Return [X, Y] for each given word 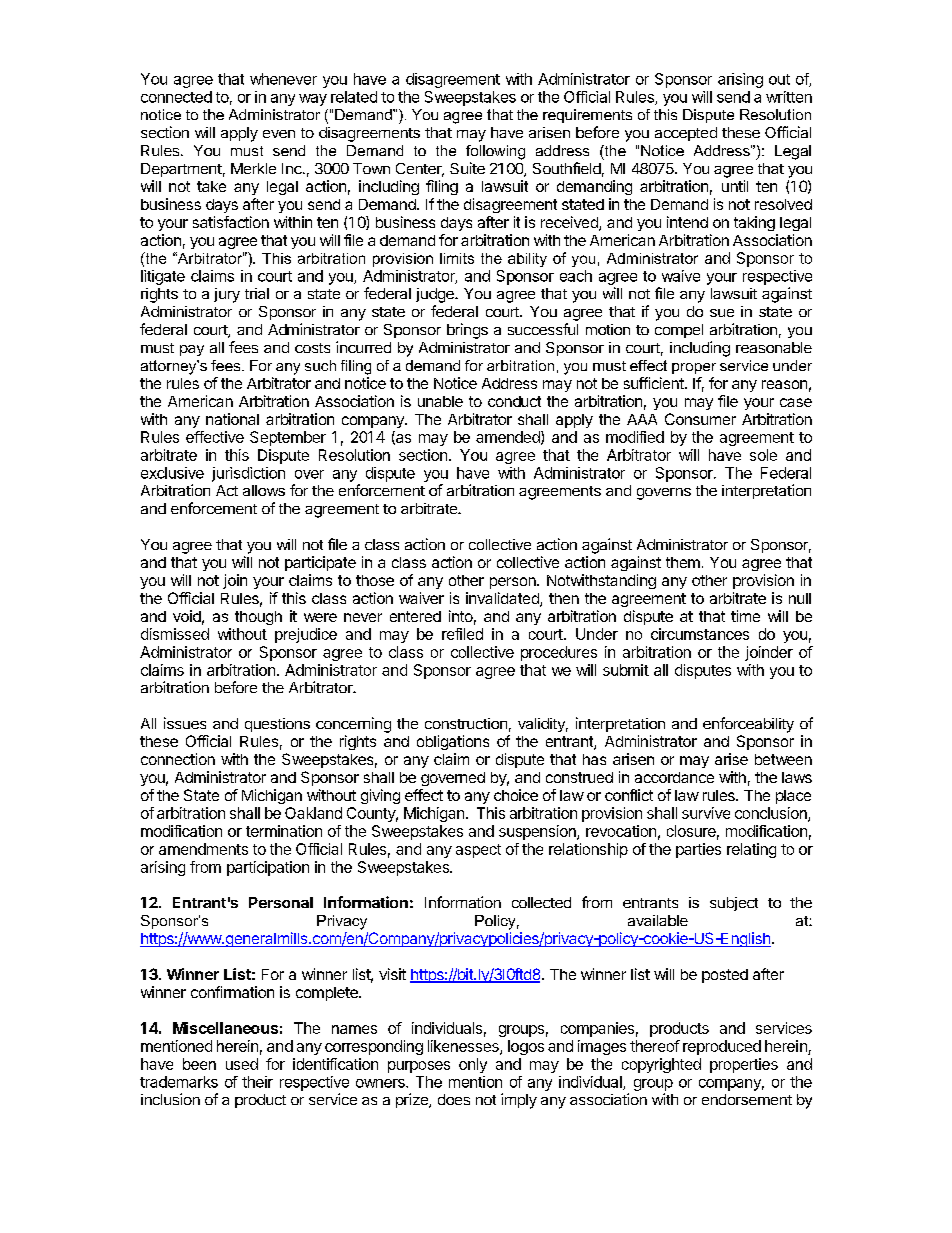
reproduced [722, 1047]
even [279, 134]
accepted [686, 134]
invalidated [503, 599]
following [495, 152]
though [258, 618]
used [242, 1064]
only [473, 1065]
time [745, 616]
